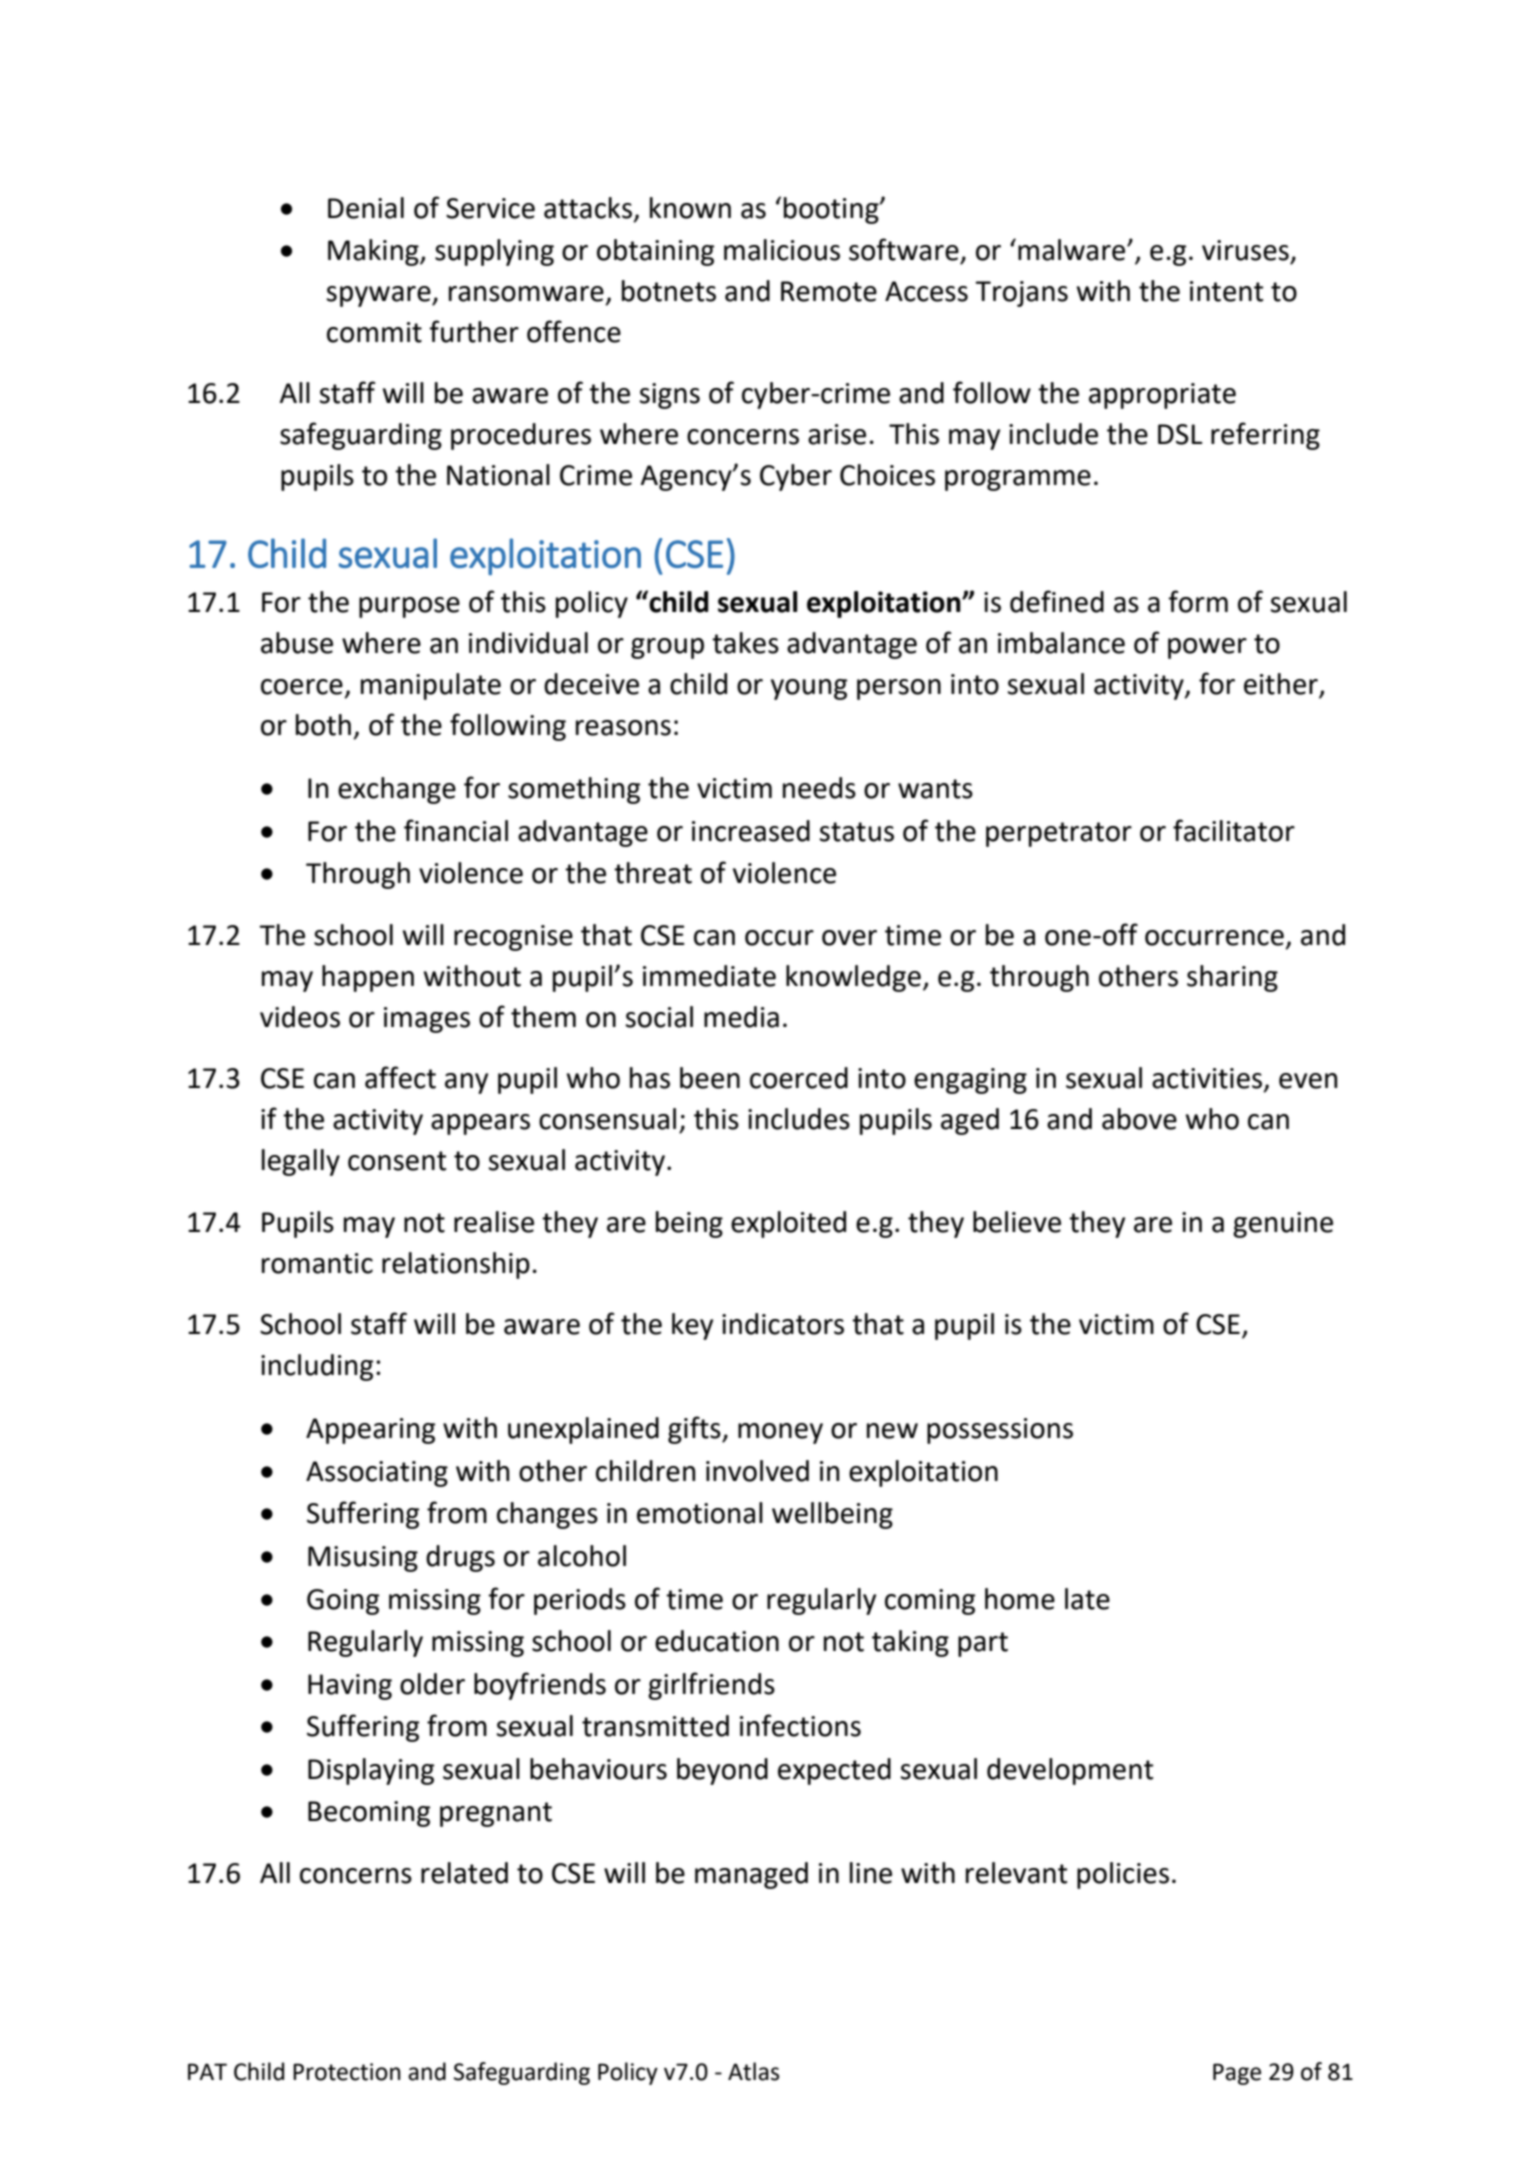 The image size is (1540, 2179). What do you see at coordinates (751, 831) in the screenshot?
I see `increased` at bounding box center [751, 831].
